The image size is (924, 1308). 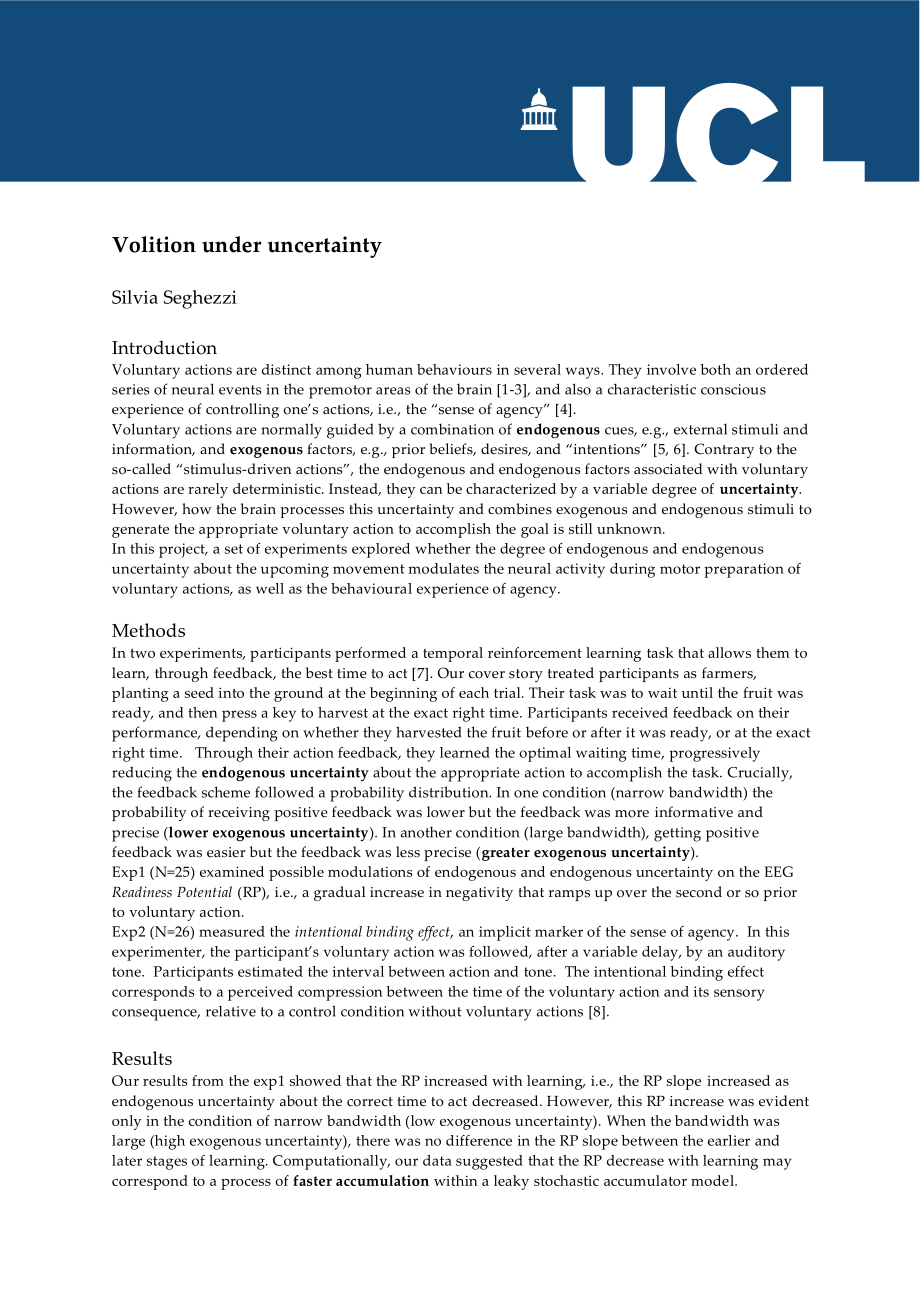 What do you see at coordinates (443, 568) in the screenshot?
I see `modulates` at bounding box center [443, 568].
